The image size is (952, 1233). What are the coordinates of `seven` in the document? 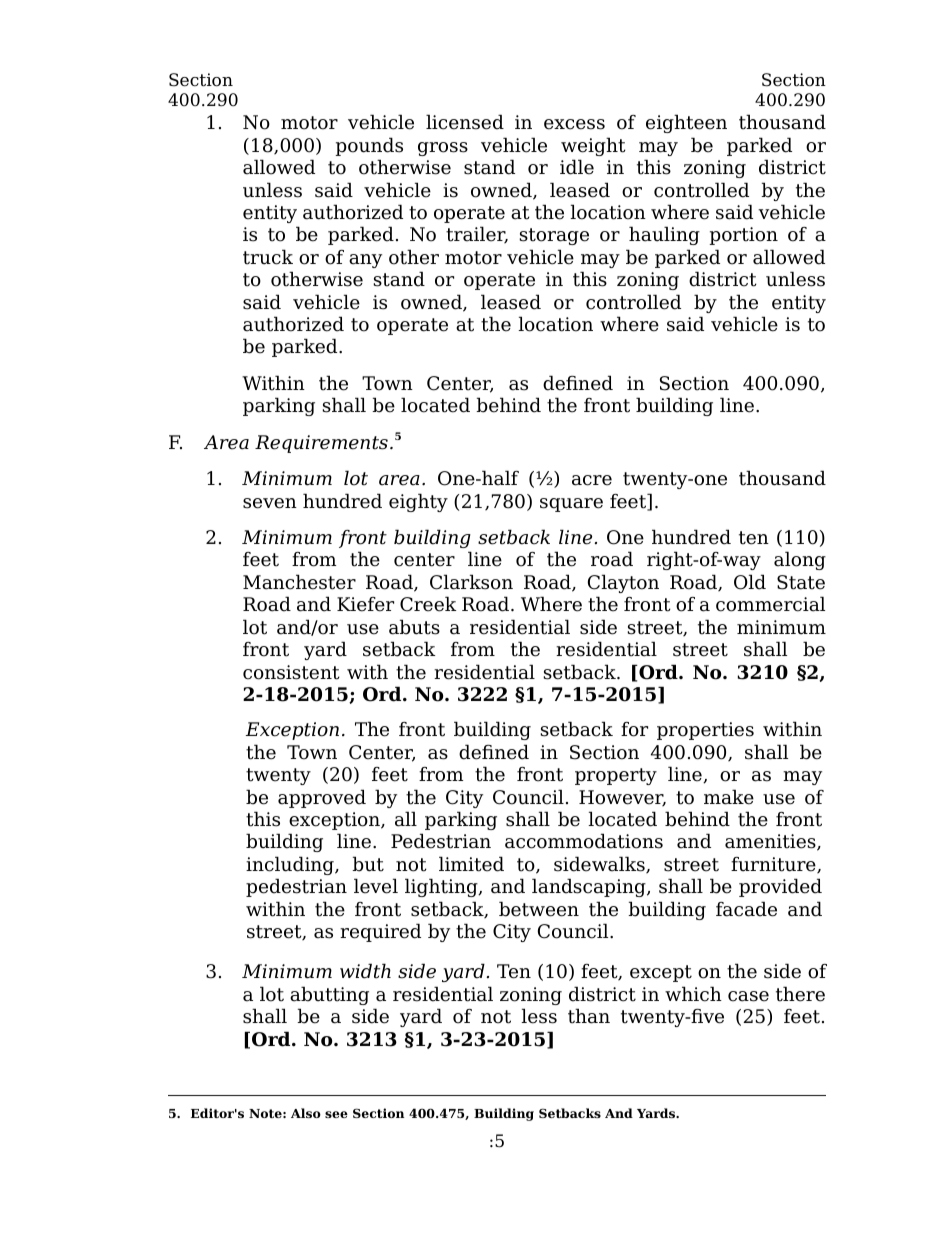 It's located at (270, 503).
